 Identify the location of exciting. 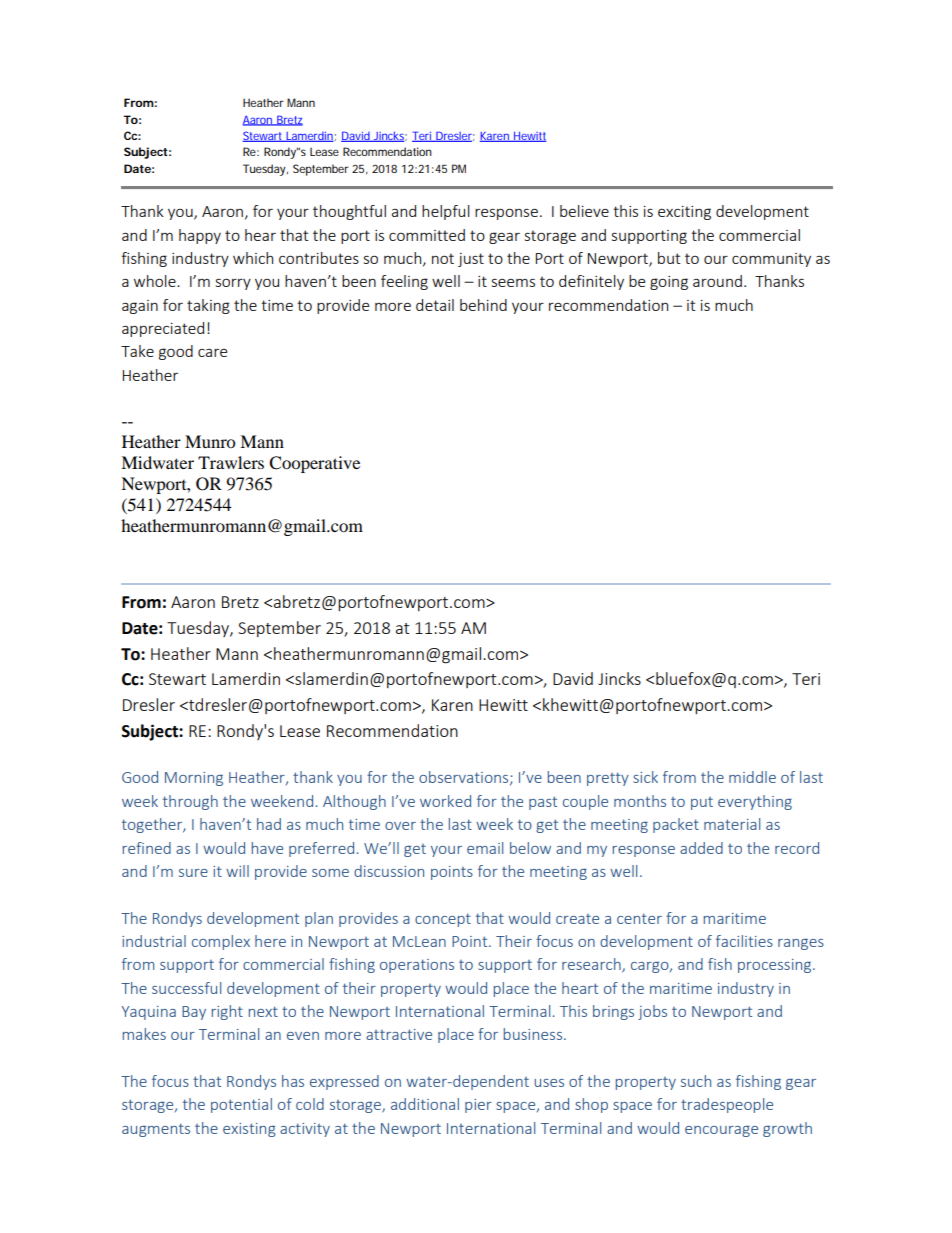
(684, 213).
